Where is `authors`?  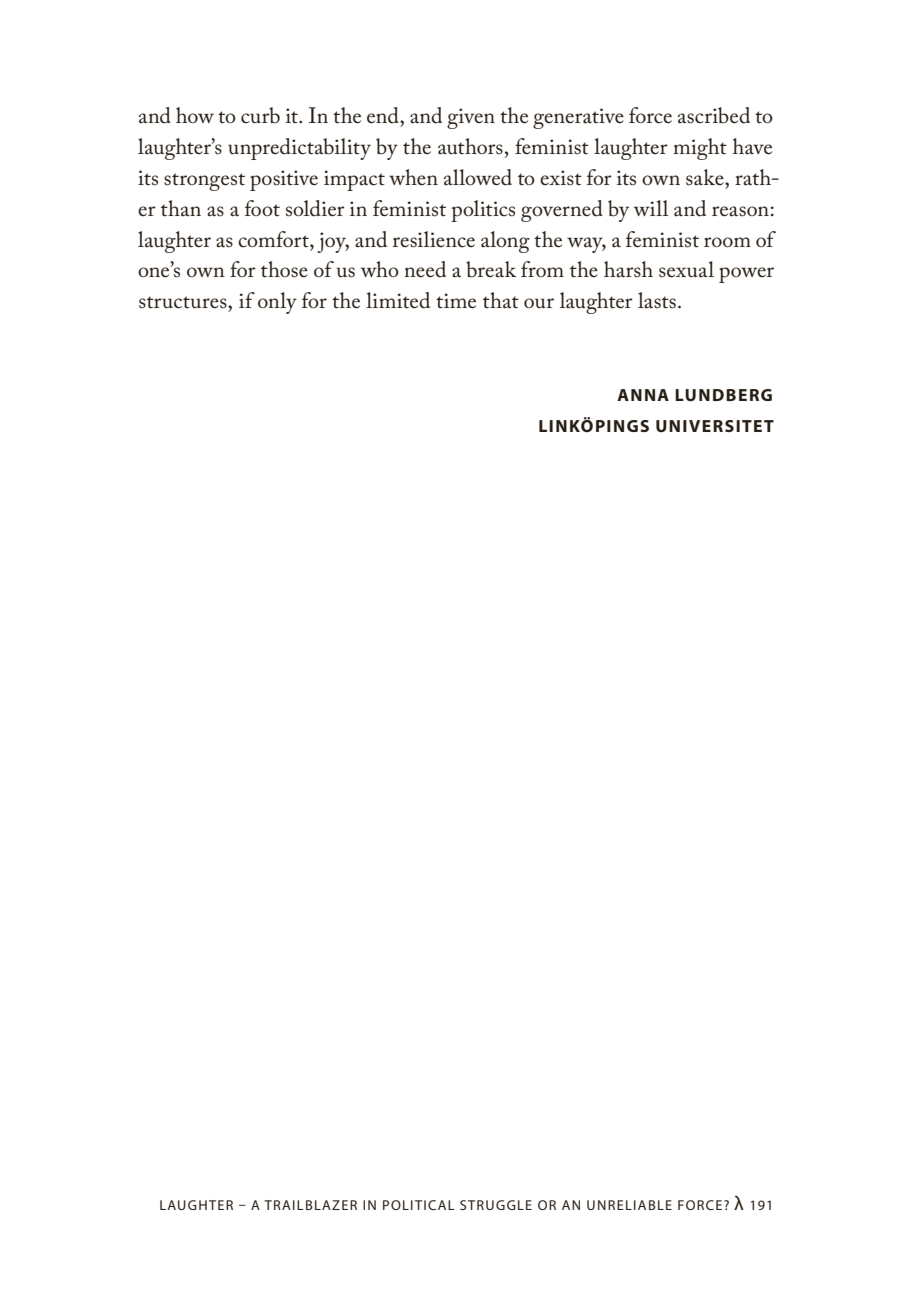
authors is located at coordinates (470, 146).
